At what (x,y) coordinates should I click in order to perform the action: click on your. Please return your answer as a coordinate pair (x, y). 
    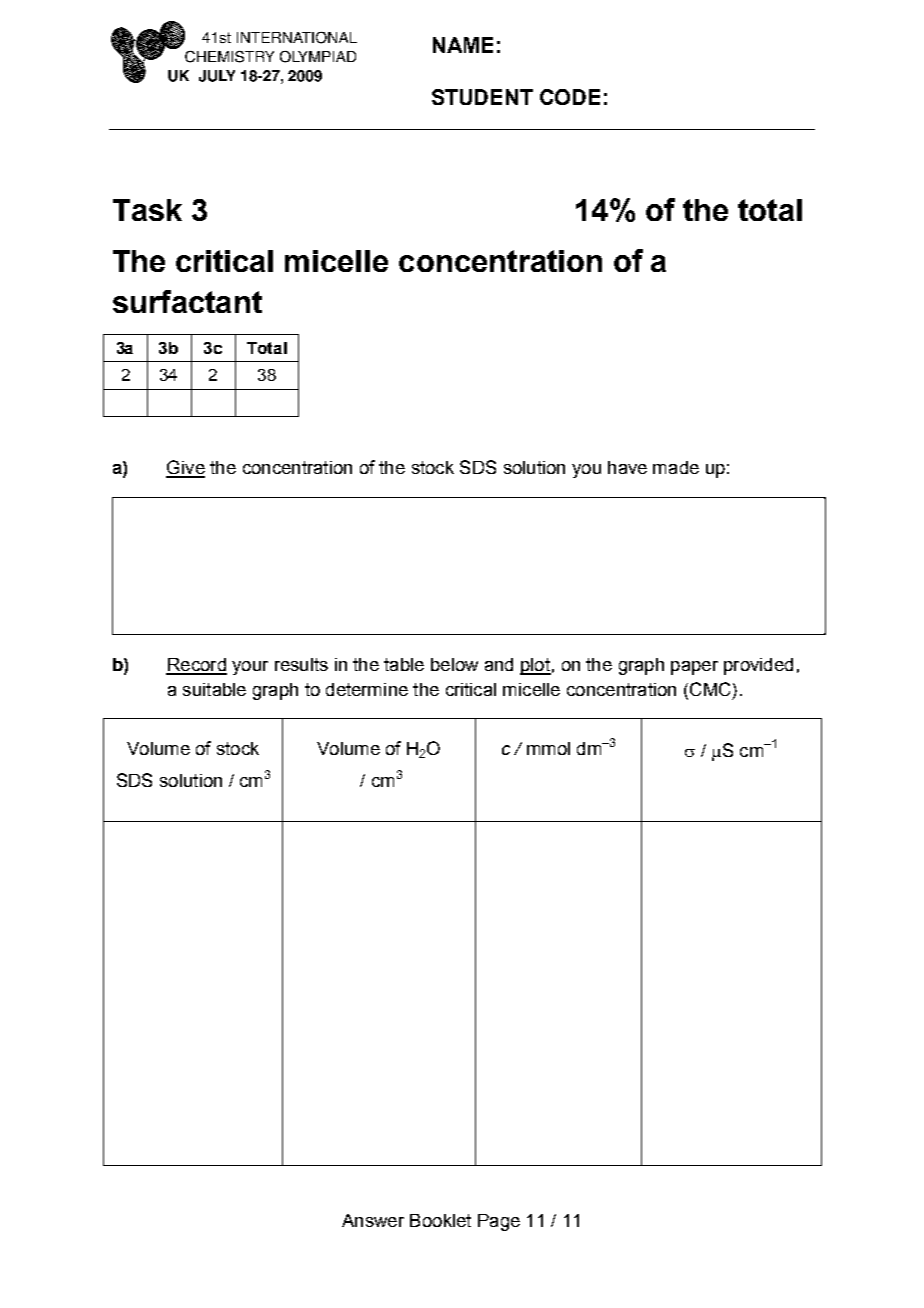
    Looking at the image, I should click on (250, 668).
